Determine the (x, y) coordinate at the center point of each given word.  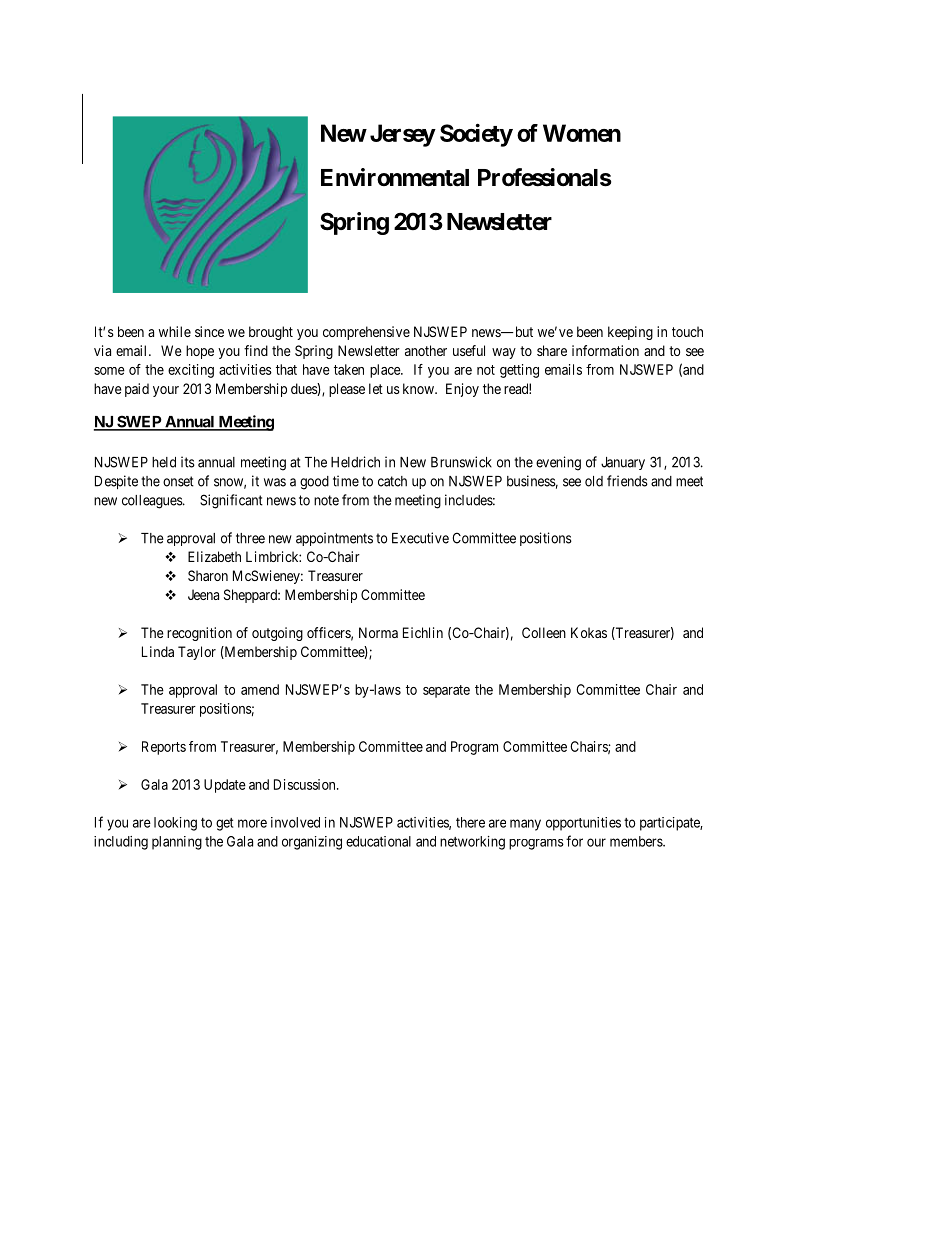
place (386, 371)
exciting (191, 371)
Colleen (544, 632)
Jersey (402, 135)
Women (582, 133)
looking (175, 824)
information (605, 350)
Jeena (203, 594)
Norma (378, 632)
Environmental (395, 177)
